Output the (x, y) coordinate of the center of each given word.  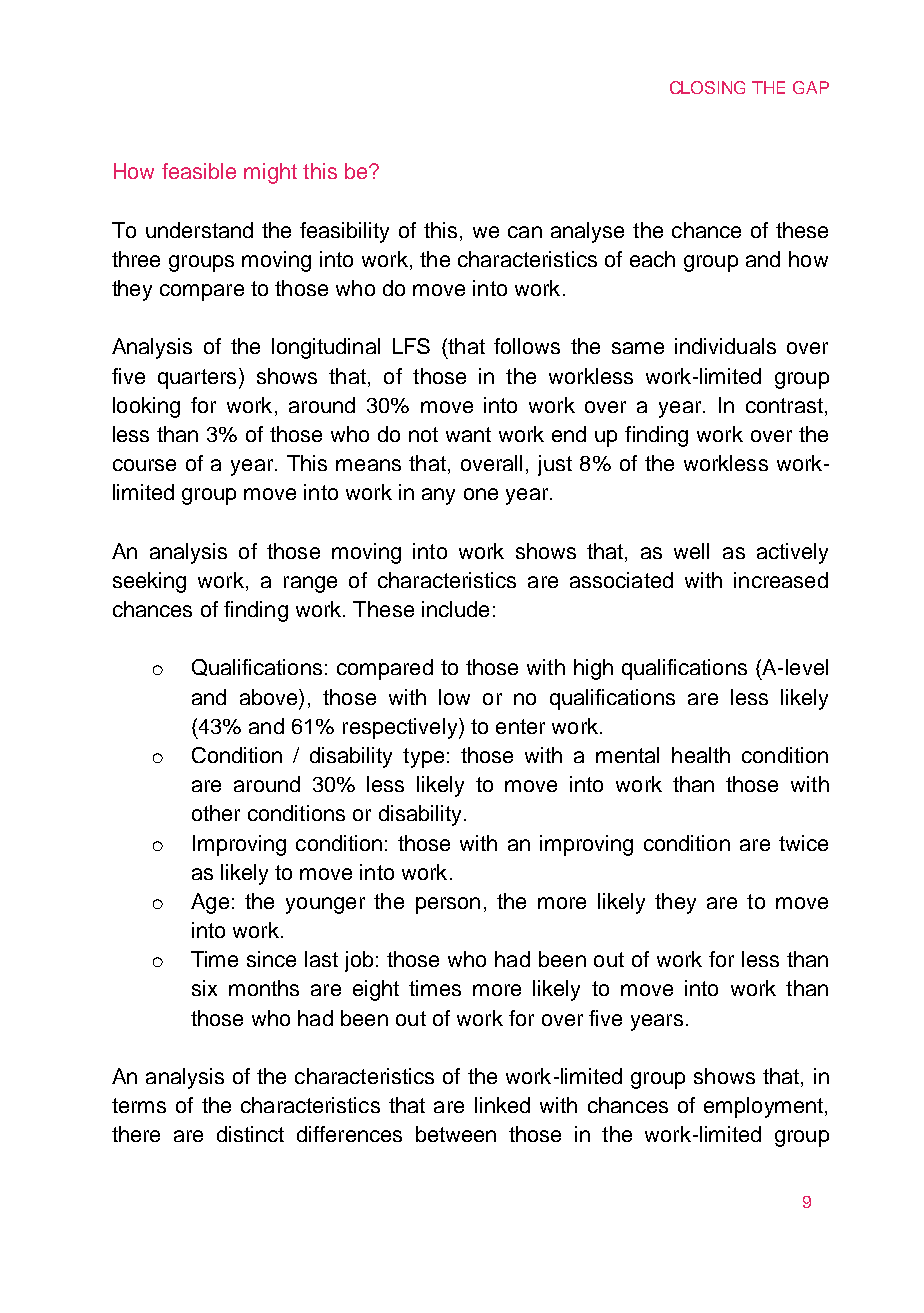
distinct (250, 1134)
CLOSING (707, 87)
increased (781, 580)
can (525, 232)
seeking (149, 582)
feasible (199, 171)
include (455, 609)
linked (502, 1105)
